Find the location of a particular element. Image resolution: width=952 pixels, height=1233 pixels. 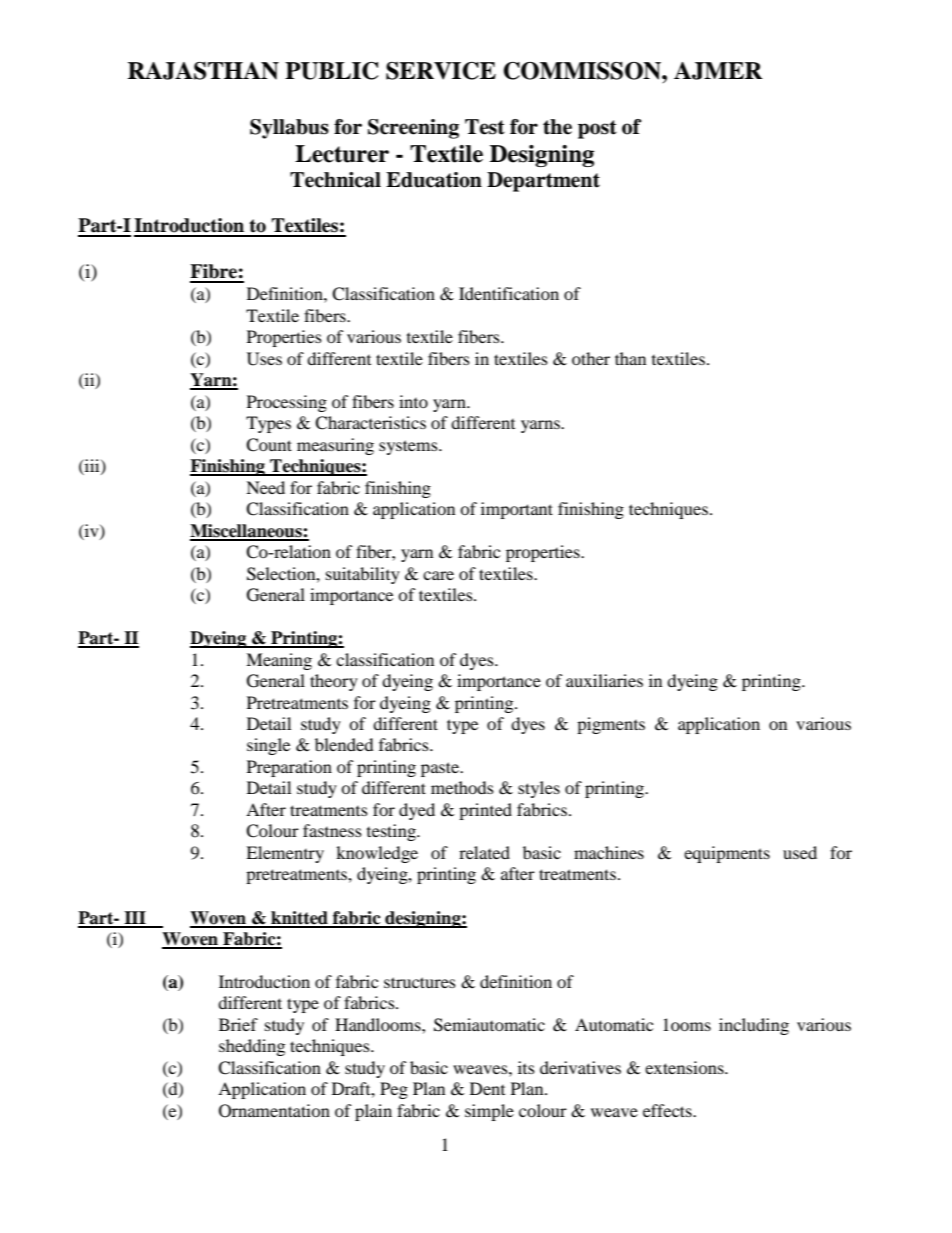

other is located at coordinates (591, 358).
